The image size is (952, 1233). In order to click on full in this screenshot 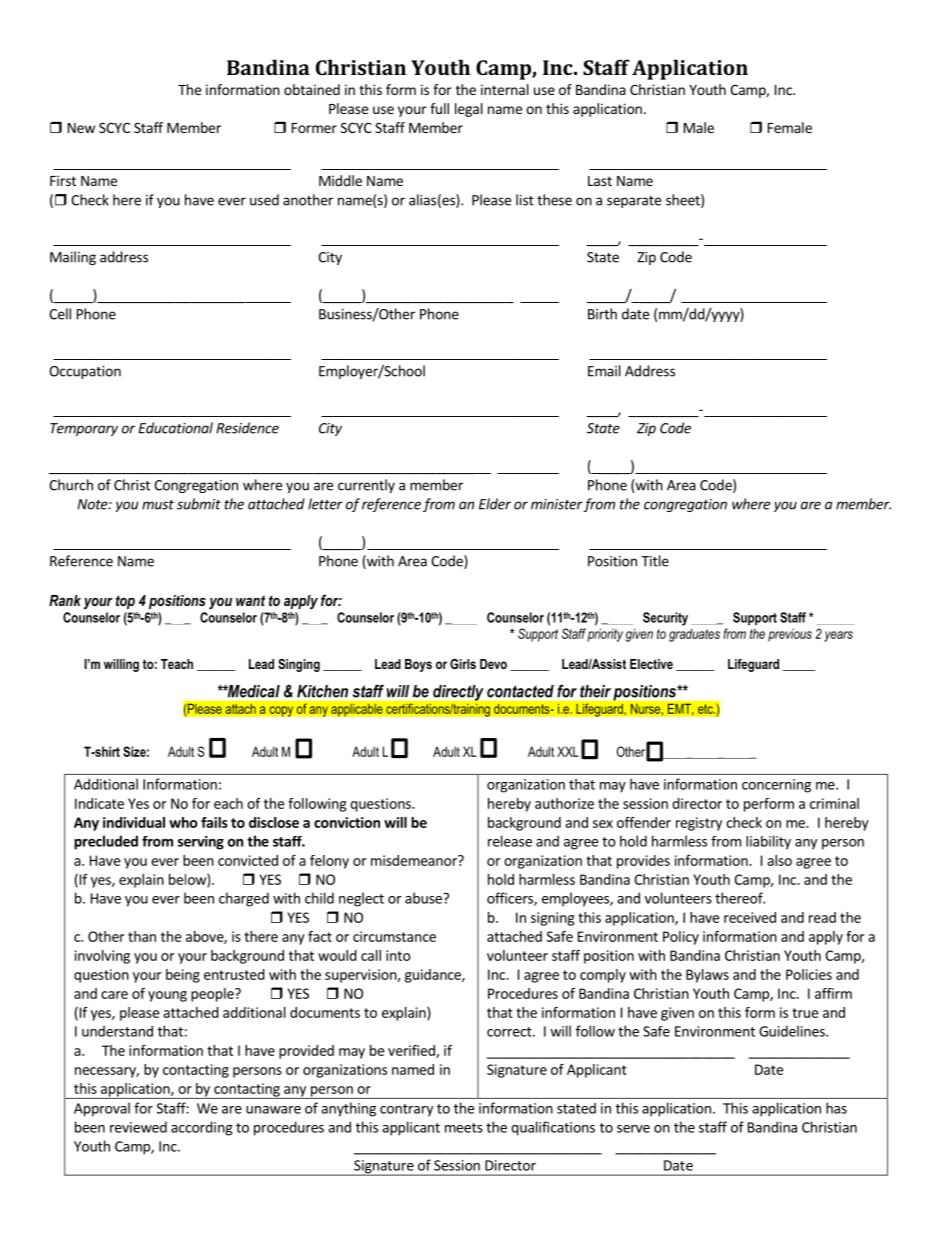, I will do `click(439, 108)`.
